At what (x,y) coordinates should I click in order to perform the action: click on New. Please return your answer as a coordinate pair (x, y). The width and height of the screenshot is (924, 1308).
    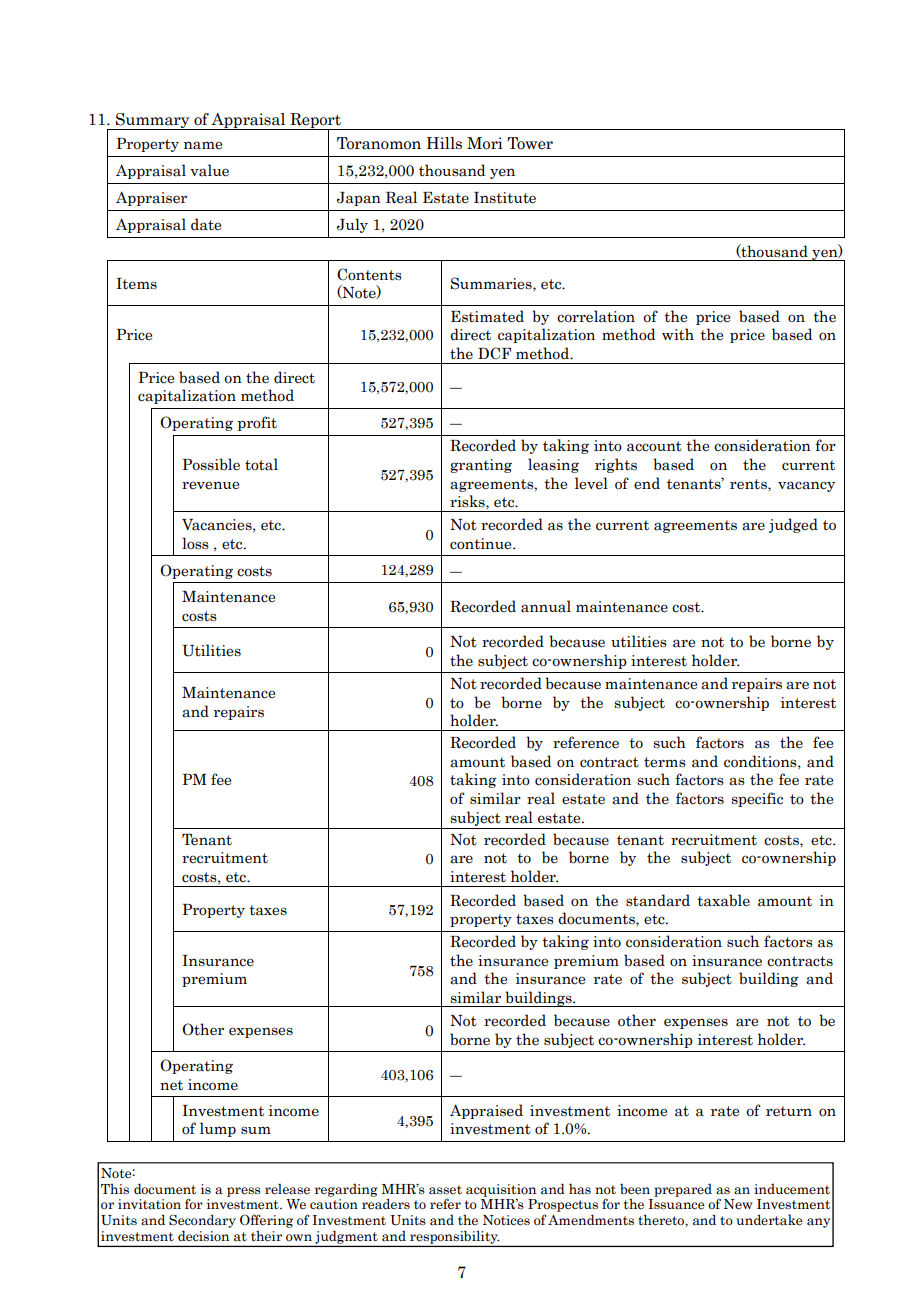
    Looking at the image, I should click on (738, 1204).
